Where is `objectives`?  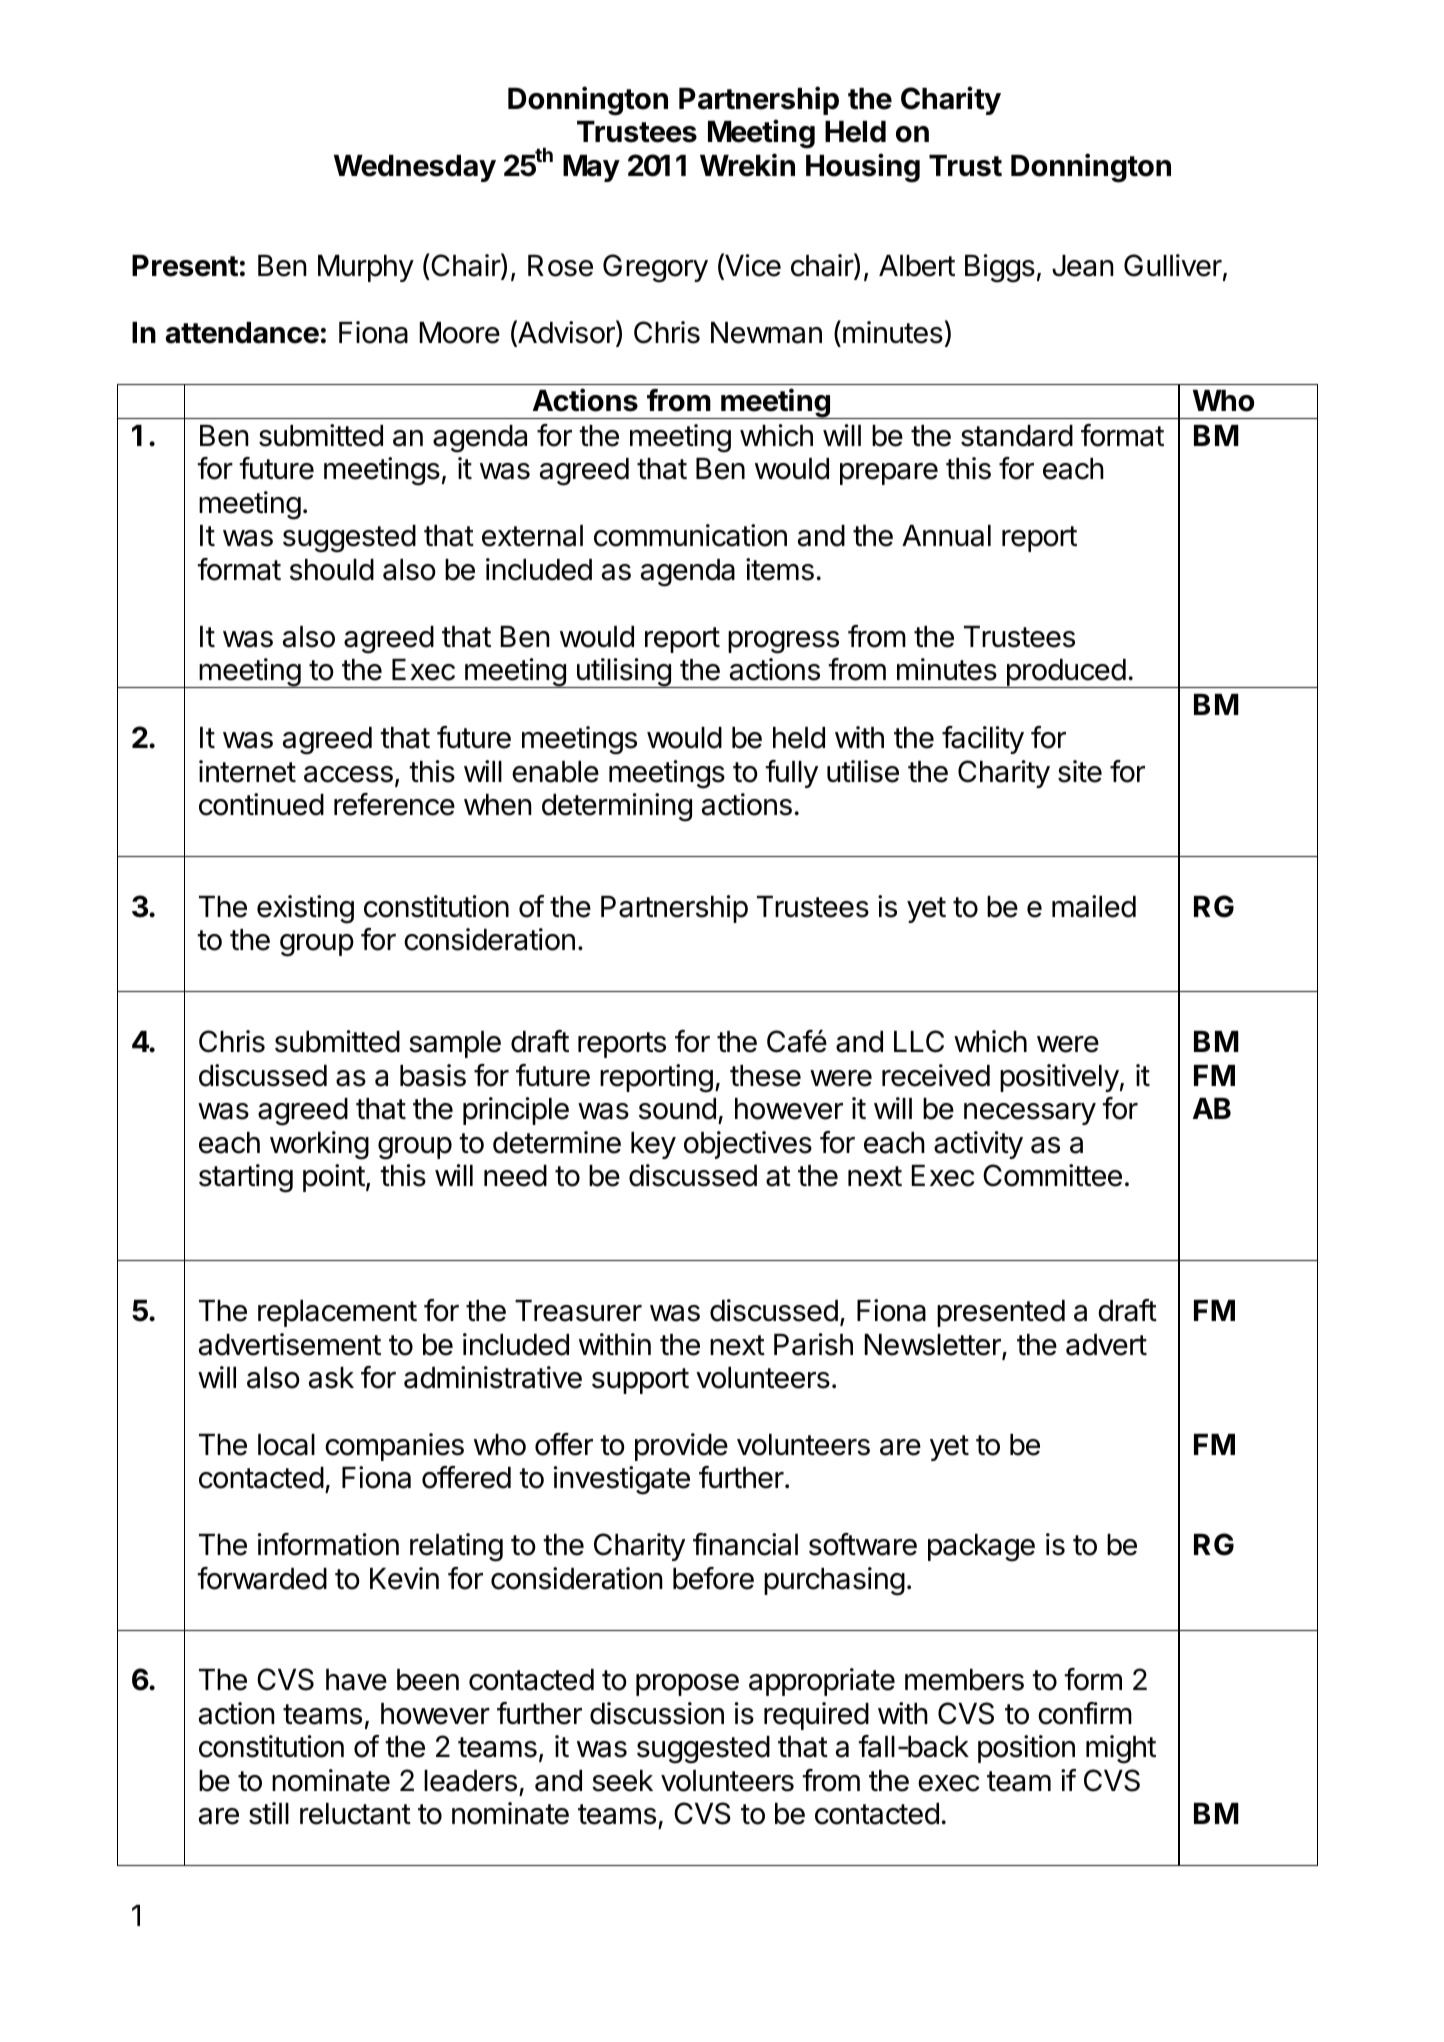 objectives is located at coordinates (748, 1145).
